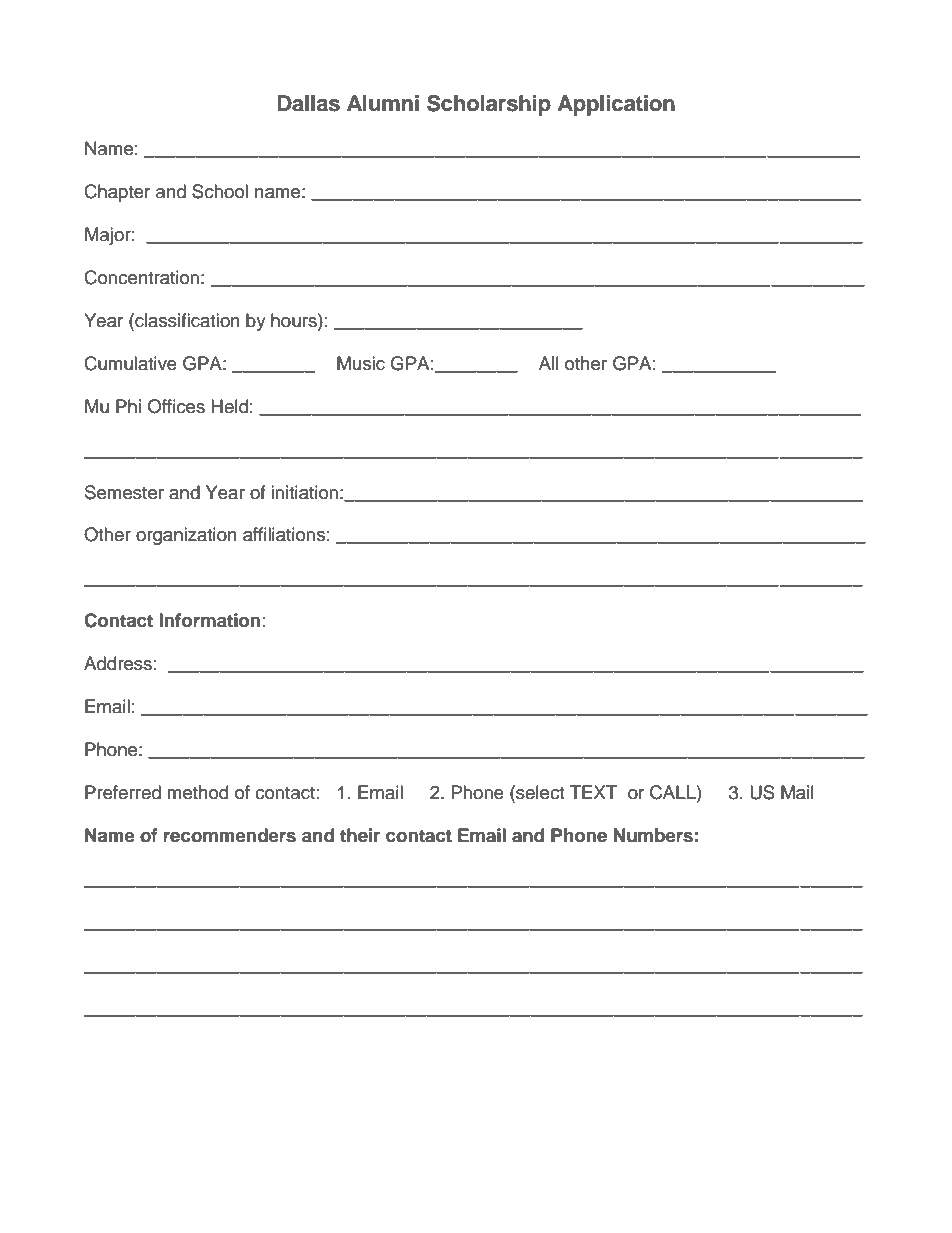  I want to click on Music, so click(361, 363).
